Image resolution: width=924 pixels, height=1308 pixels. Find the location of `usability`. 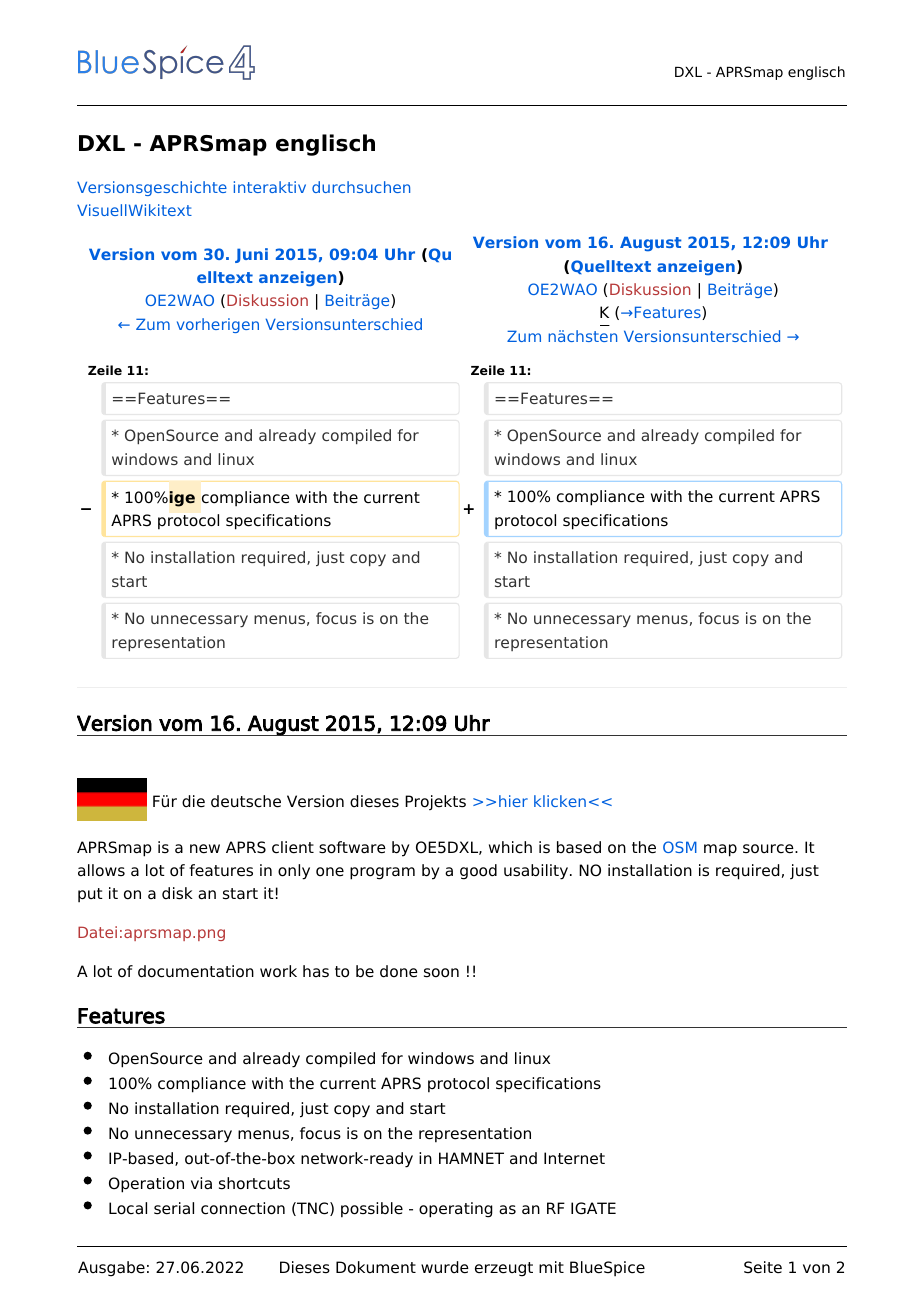

usability is located at coordinates (536, 872).
